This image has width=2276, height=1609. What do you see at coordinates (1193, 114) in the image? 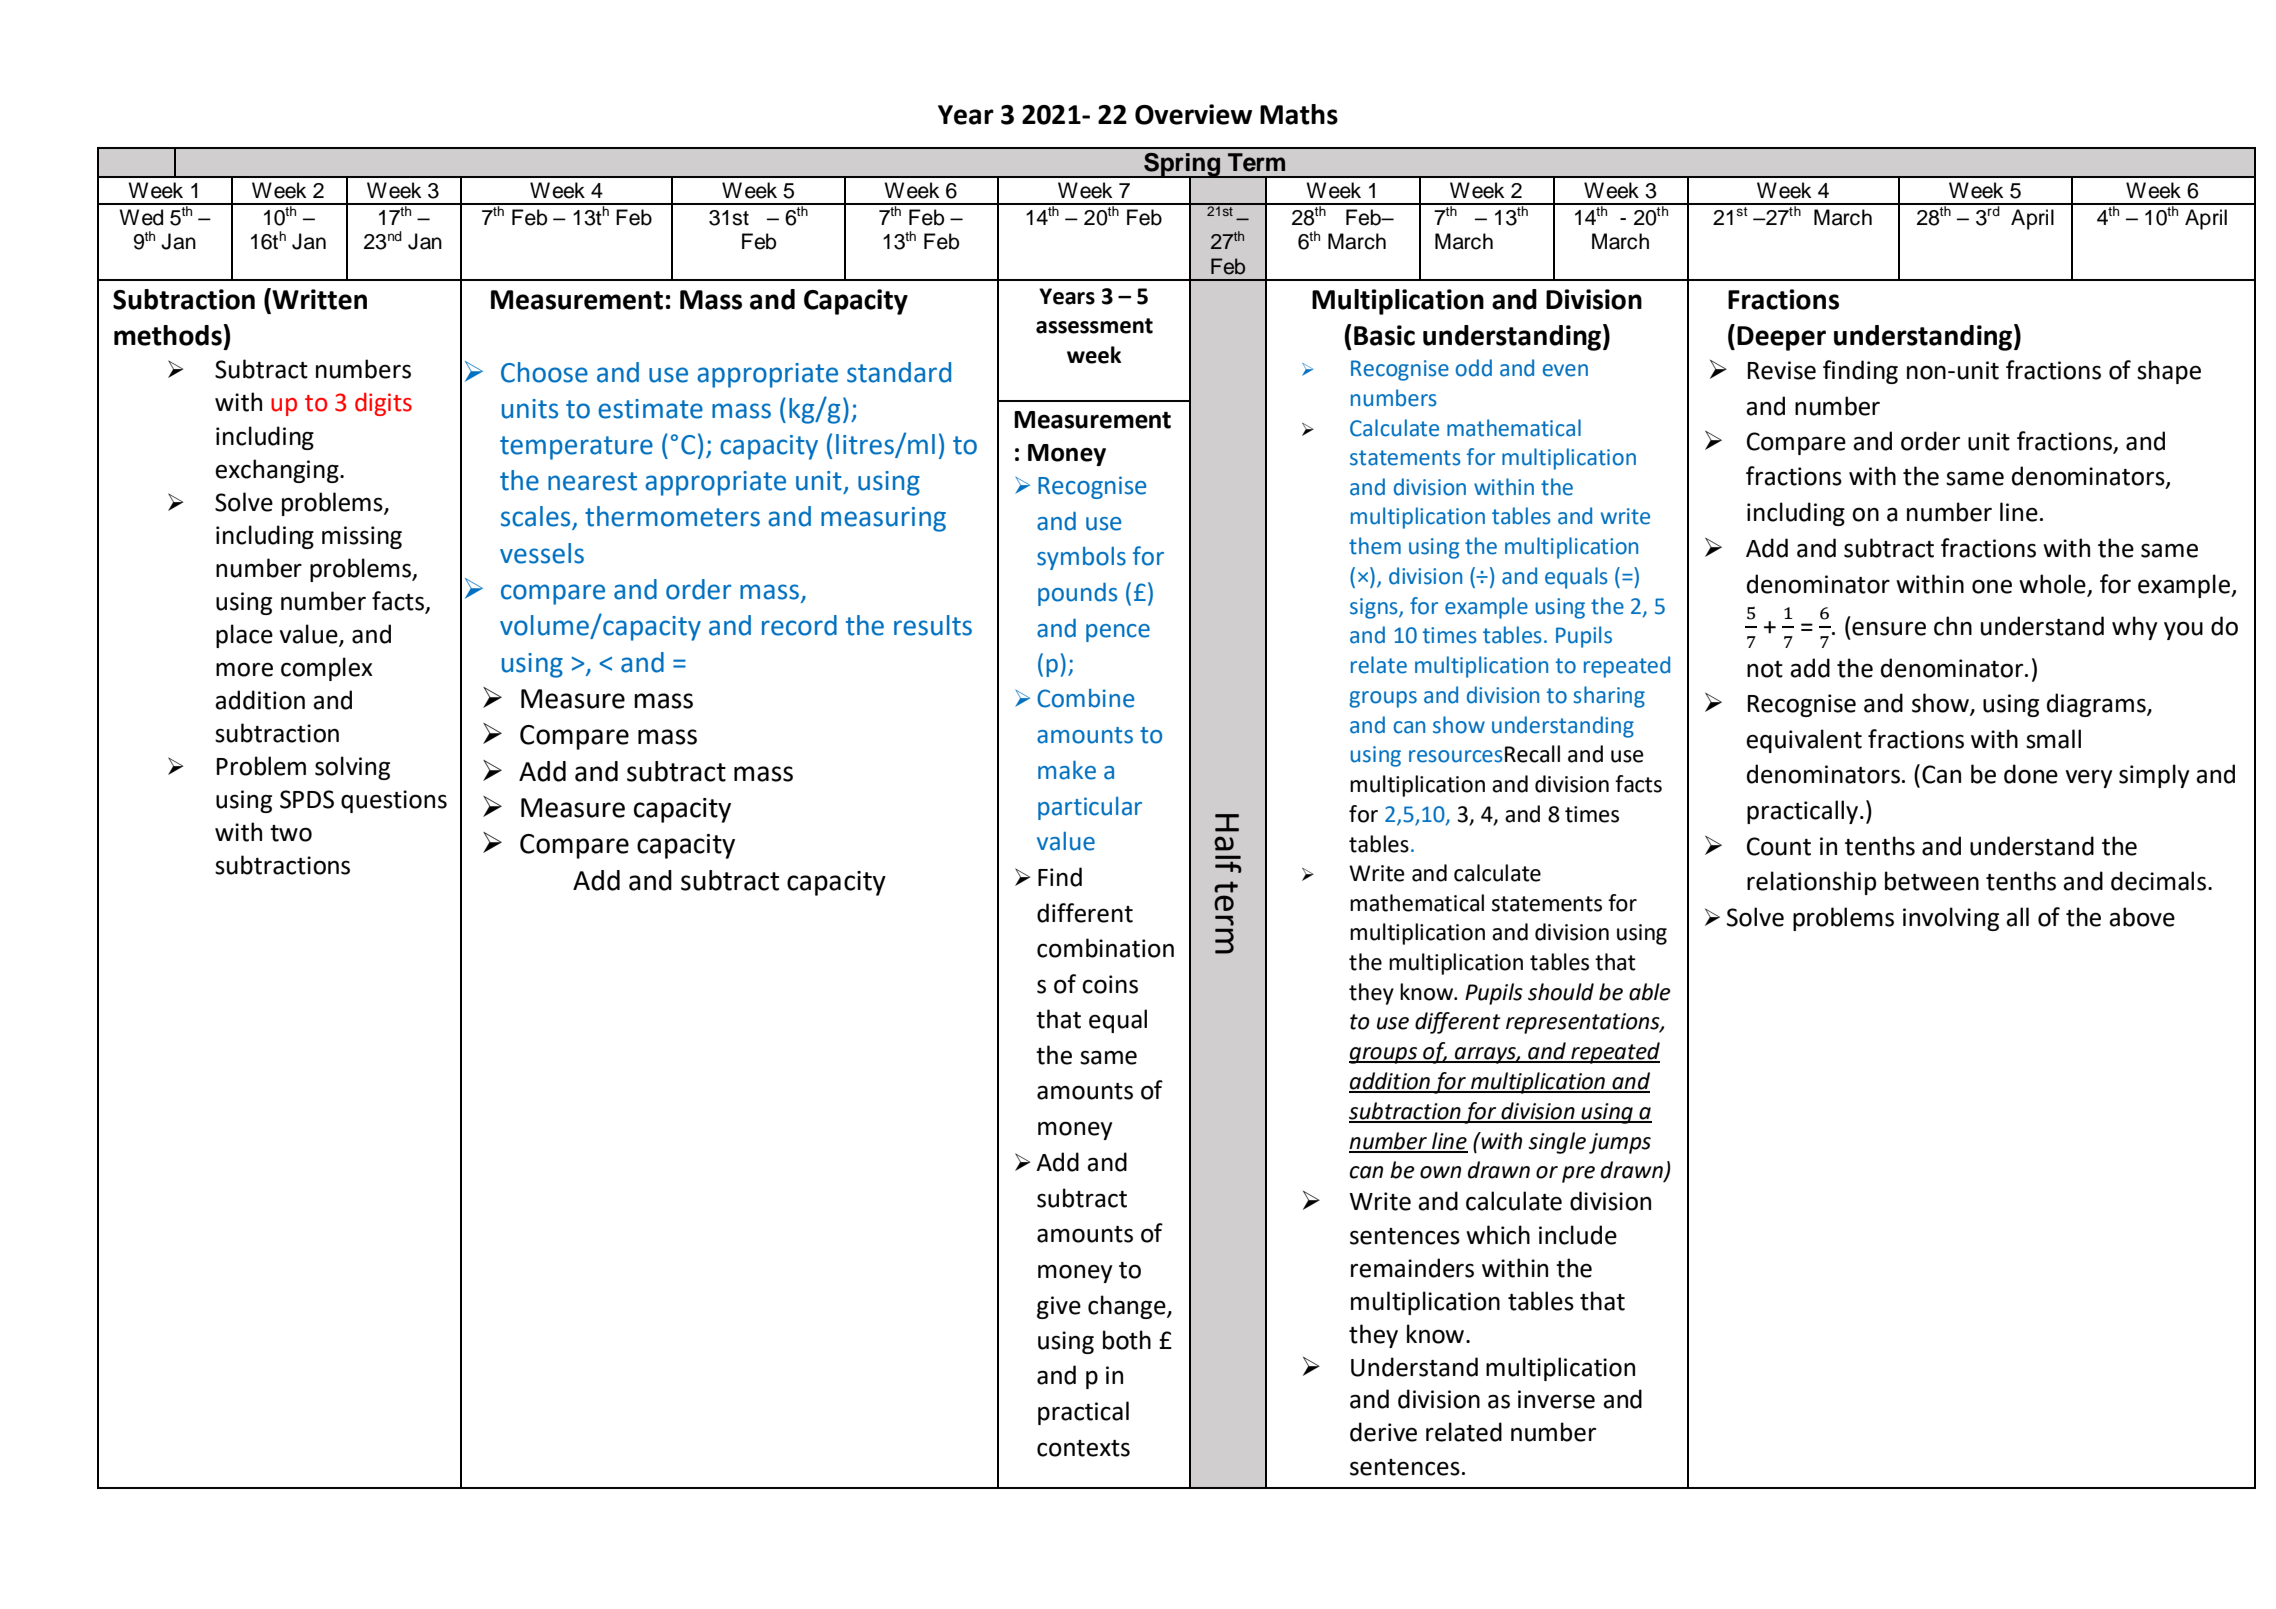
I see `Overview` at bounding box center [1193, 114].
